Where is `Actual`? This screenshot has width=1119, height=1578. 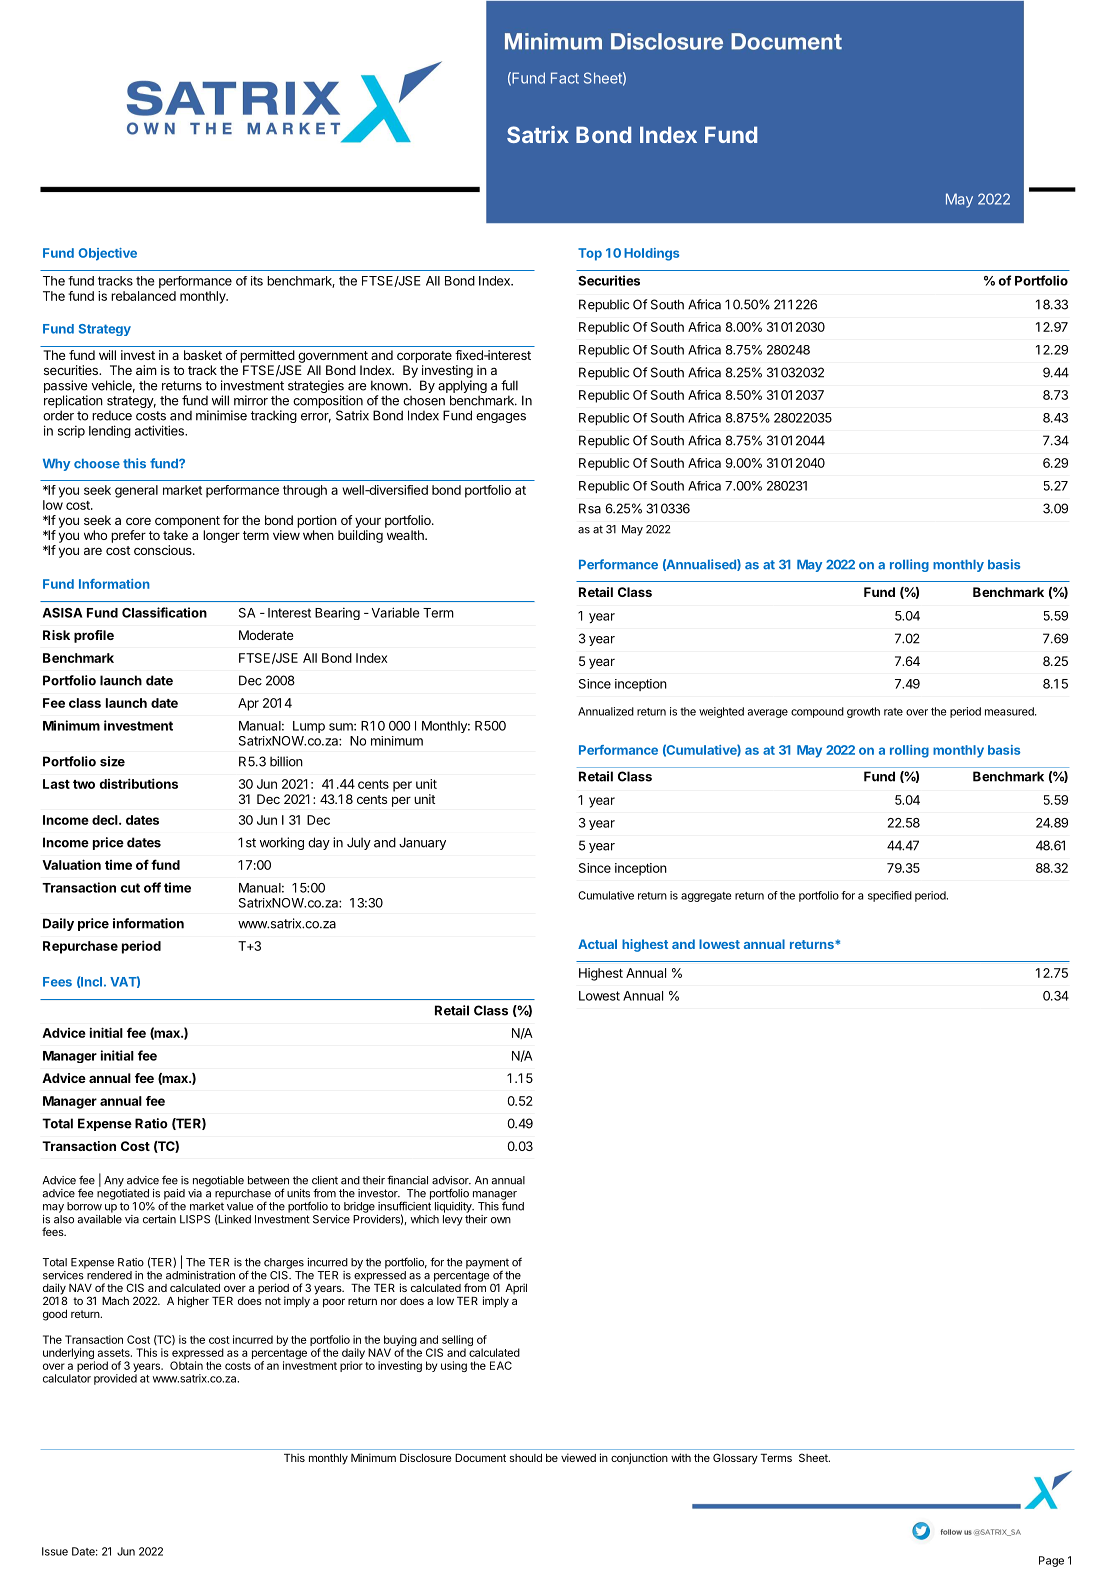
Actual is located at coordinates (597, 944).
